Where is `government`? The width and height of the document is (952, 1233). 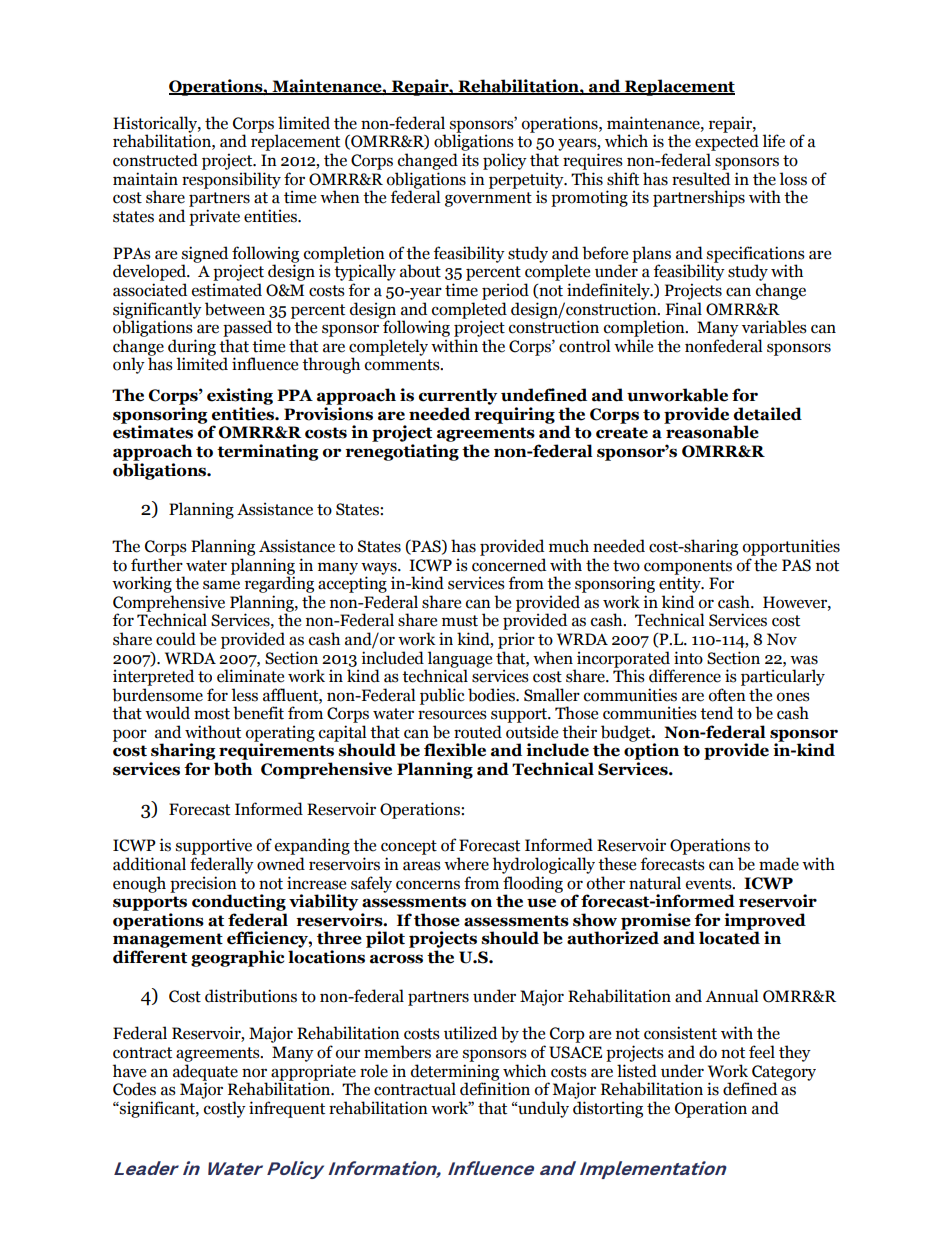
government is located at coordinates (488, 199).
